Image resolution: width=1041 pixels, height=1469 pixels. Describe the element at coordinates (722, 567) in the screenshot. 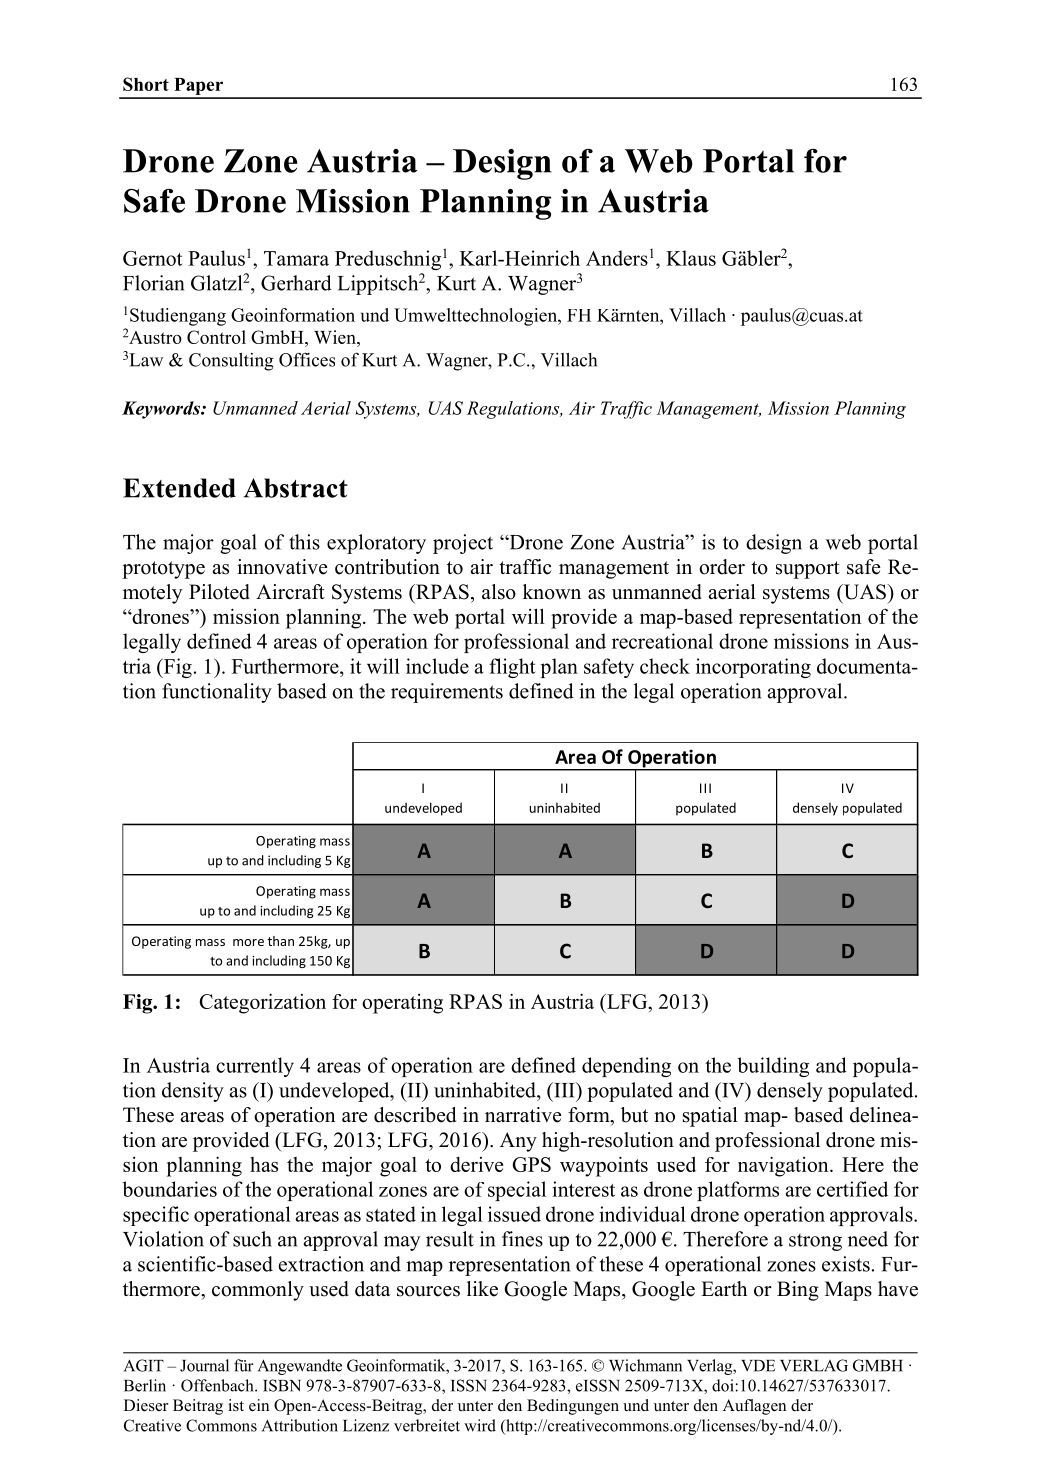

I see `order` at that location.
